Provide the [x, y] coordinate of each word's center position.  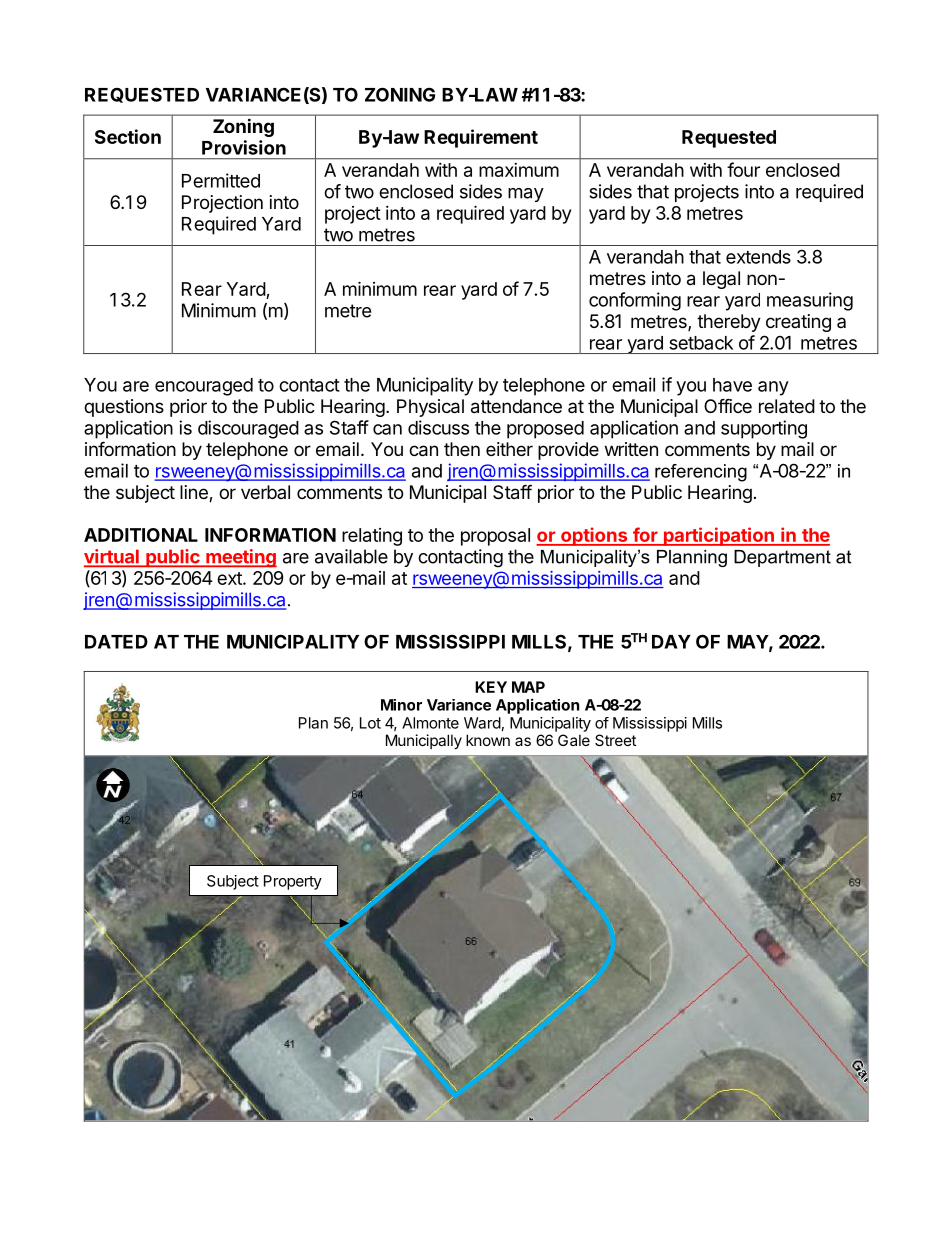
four [743, 169]
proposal [495, 537]
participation [718, 536]
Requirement [481, 138]
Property [293, 882]
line [195, 493]
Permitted [221, 180]
